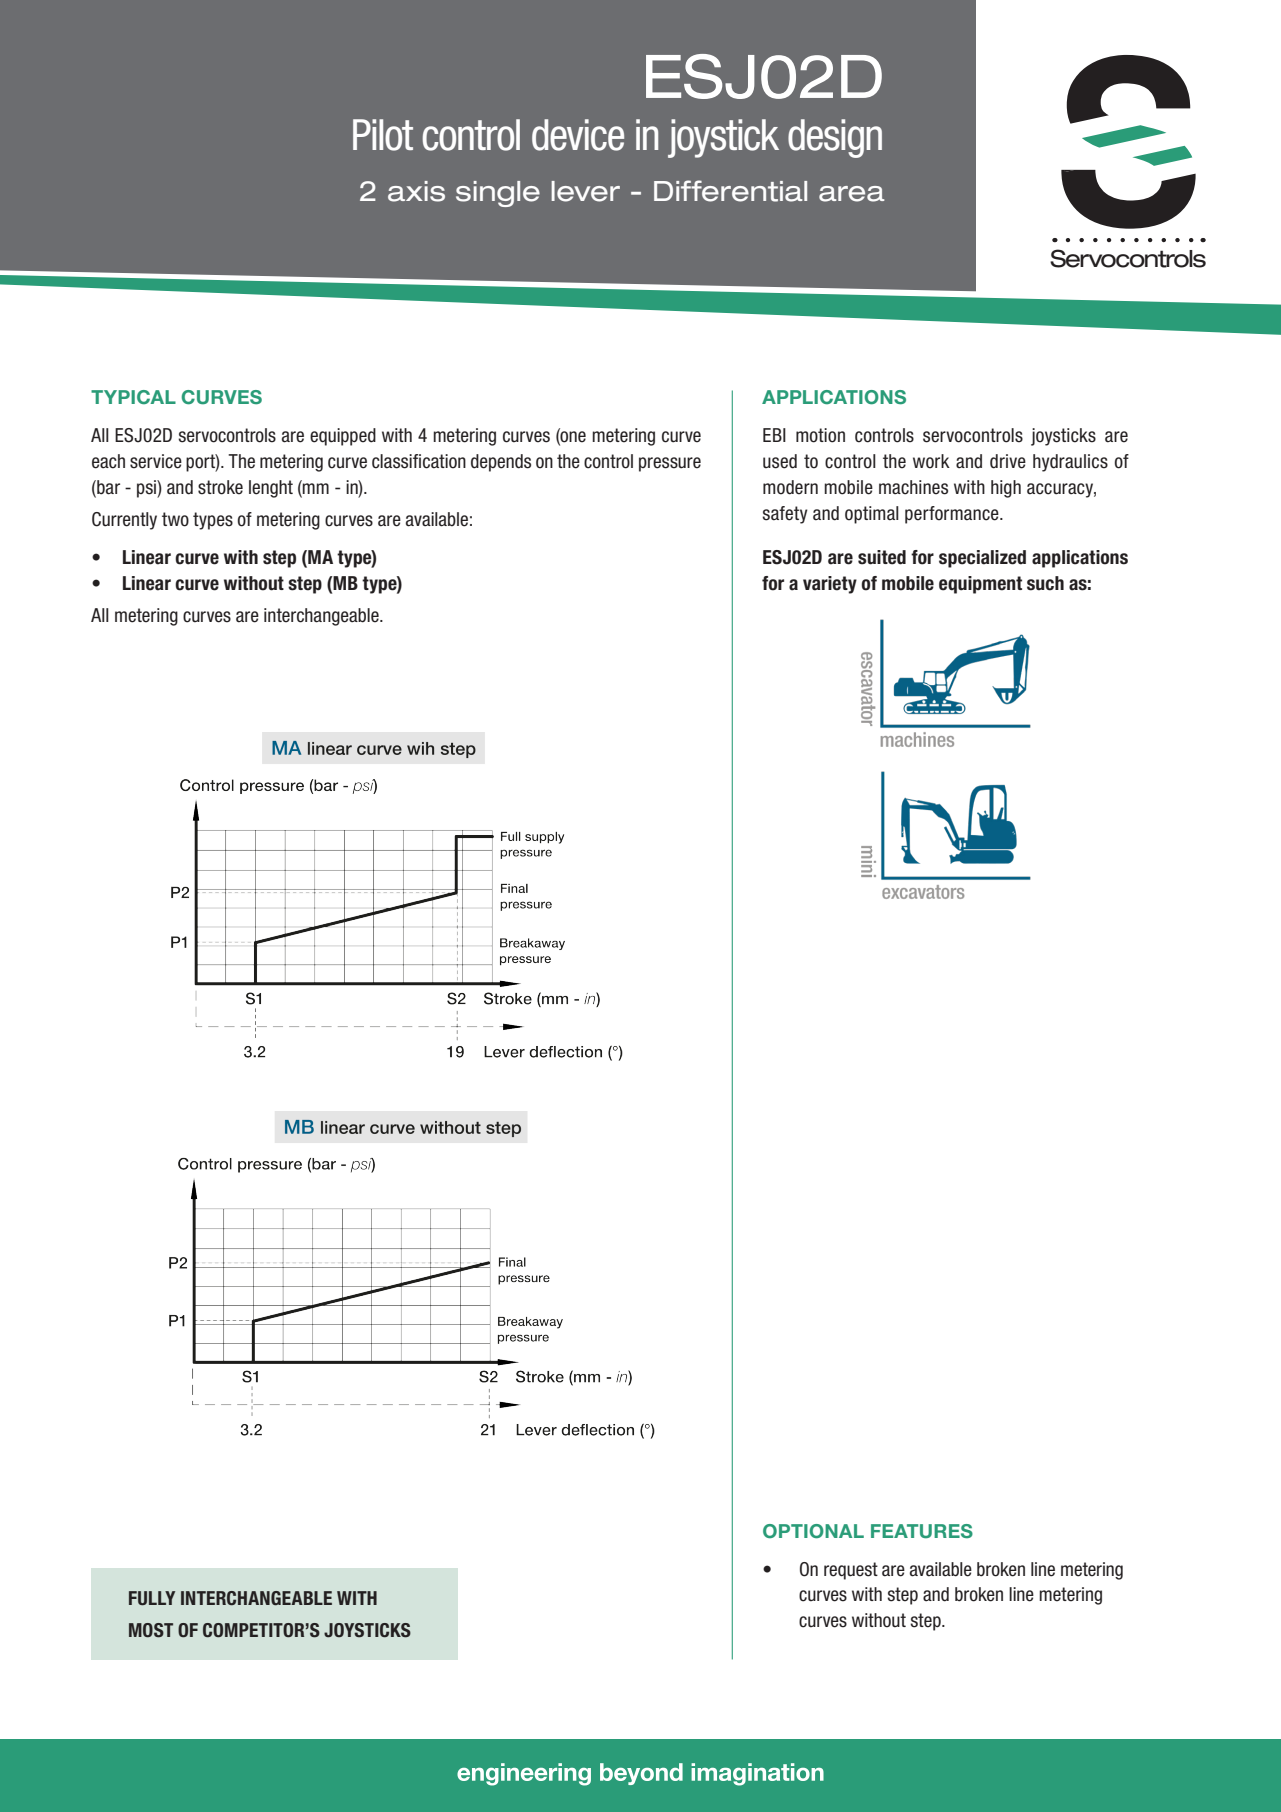  I want to click on Pilot, so click(383, 135).
